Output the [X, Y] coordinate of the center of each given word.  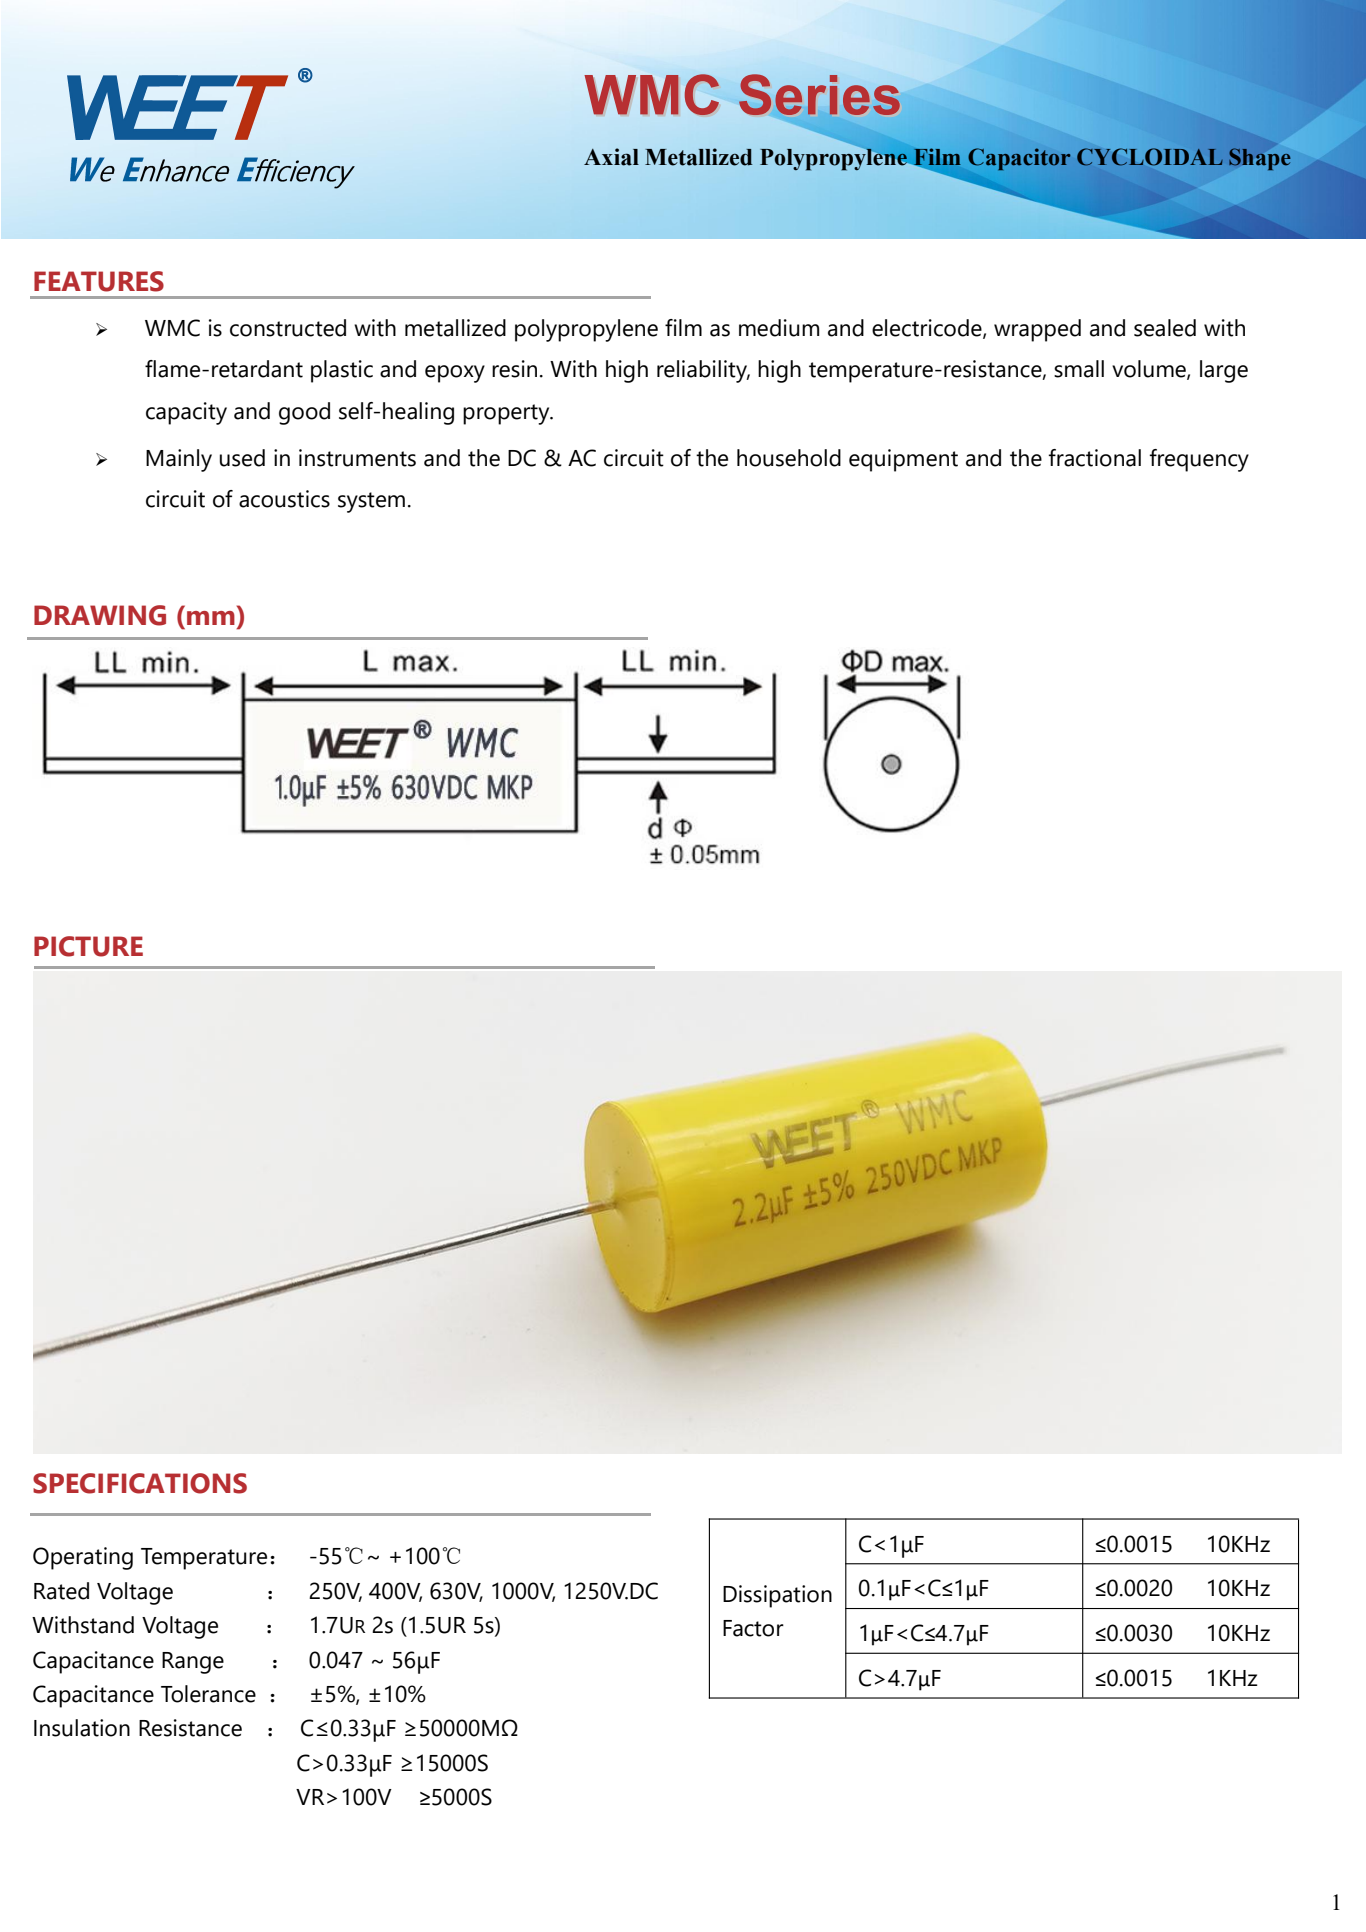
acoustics [284, 499]
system [371, 502]
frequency [1199, 460]
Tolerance [208, 1694]
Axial [611, 157]
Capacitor [1019, 159]
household [789, 458]
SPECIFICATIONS [140, 1483]
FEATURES [99, 281]
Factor [753, 1628]
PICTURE [88, 946]
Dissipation [777, 1596]
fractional [1094, 458]
